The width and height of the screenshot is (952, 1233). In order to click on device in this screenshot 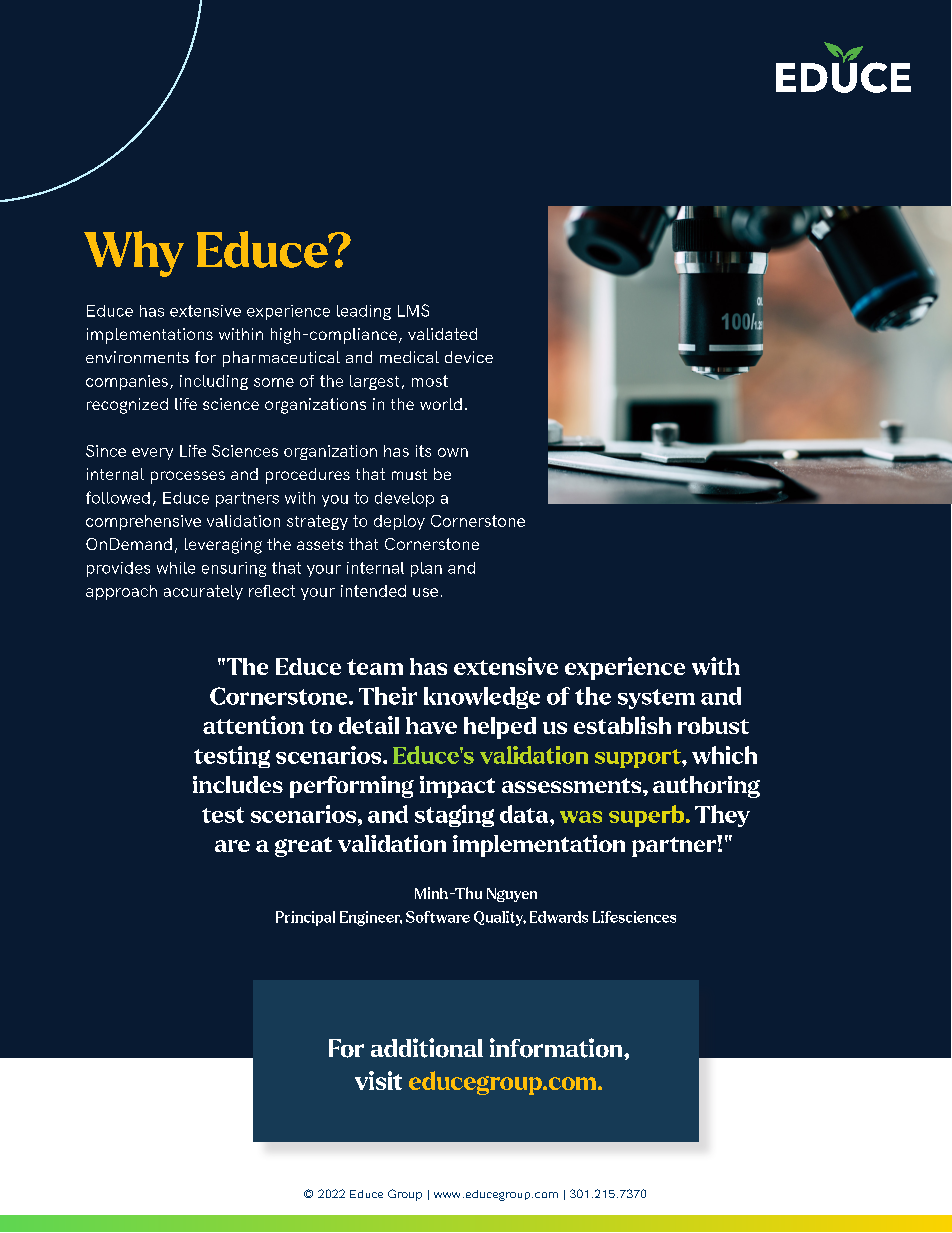, I will do `click(469, 357)`.
